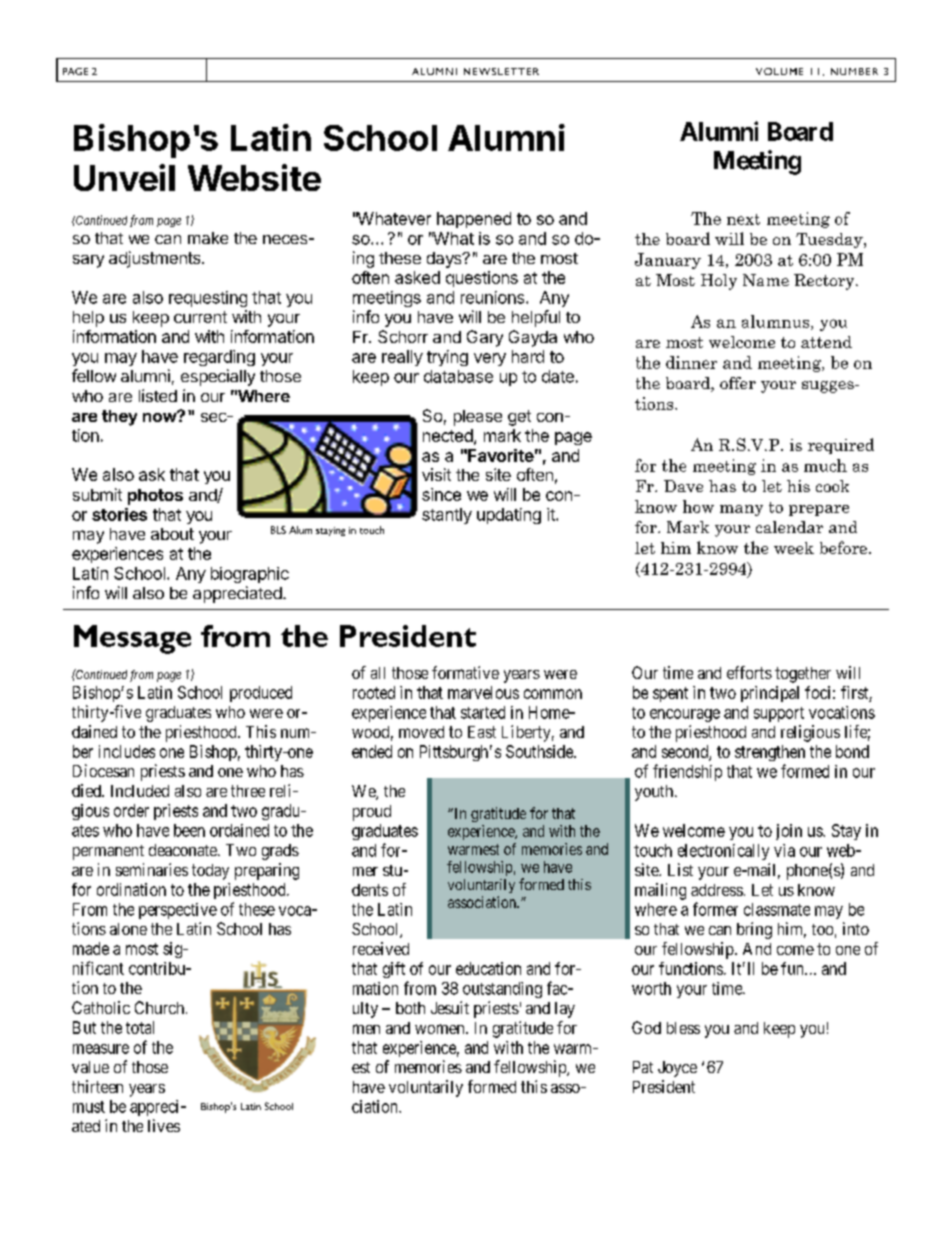 The width and height of the screenshot is (952, 1233). I want to click on happened, so click(474, 220).
